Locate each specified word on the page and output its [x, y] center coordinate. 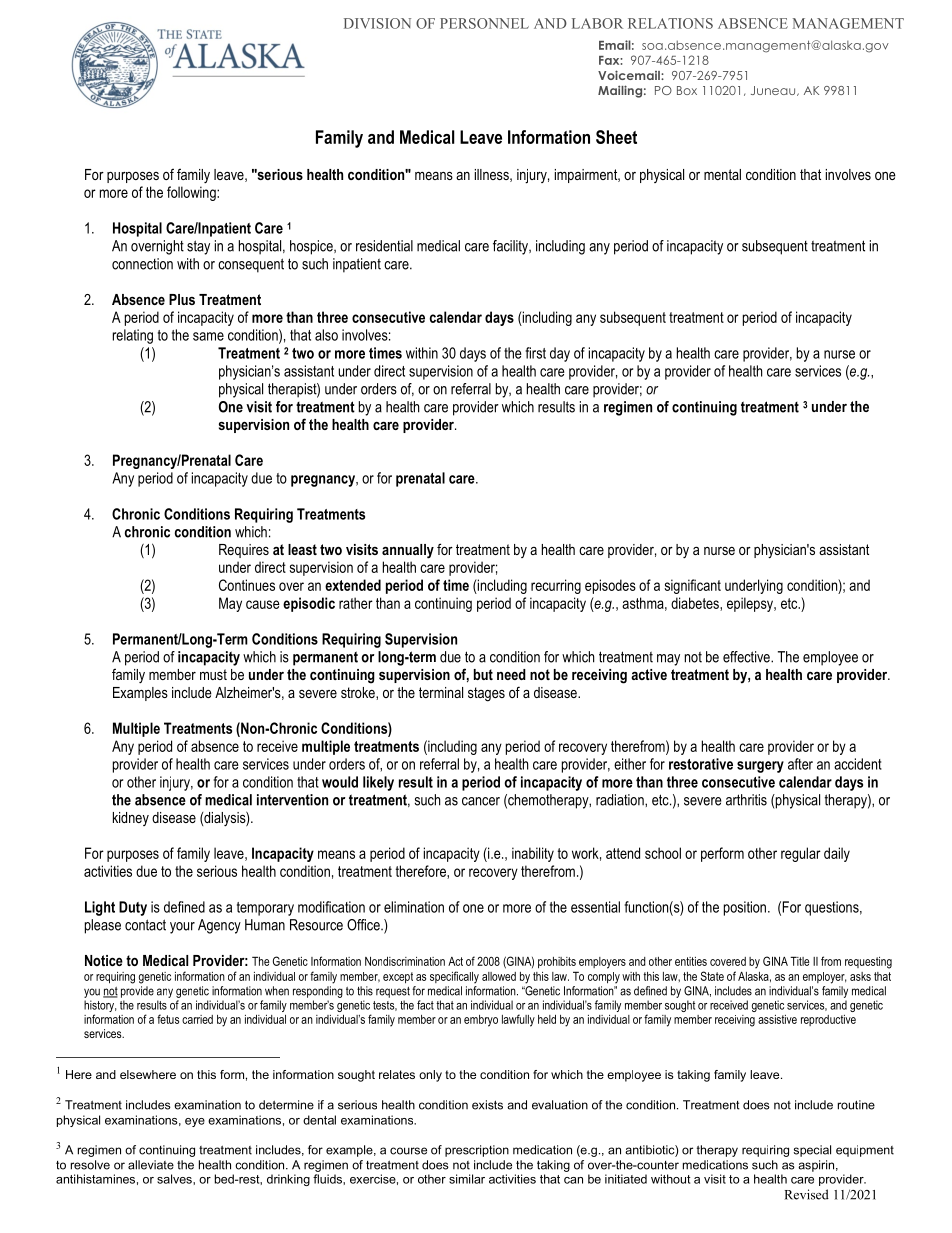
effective [747, 657]
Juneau [774, 91]
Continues [247, 585]
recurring [556, 586]
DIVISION [377, 23]
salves [175, 1179]
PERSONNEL [484, 23]
